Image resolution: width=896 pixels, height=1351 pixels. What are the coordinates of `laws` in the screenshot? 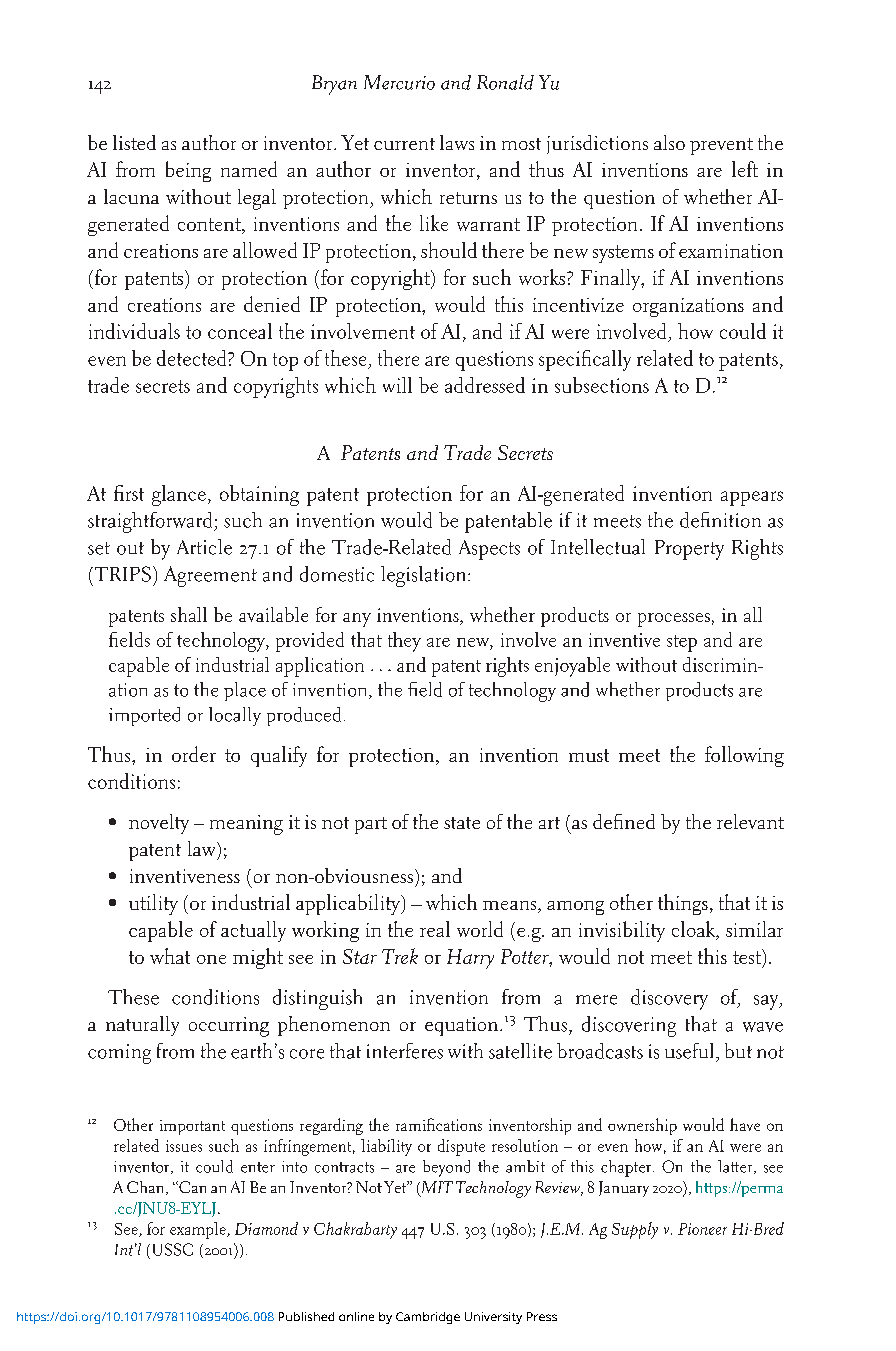 It's located at (457, 142).
